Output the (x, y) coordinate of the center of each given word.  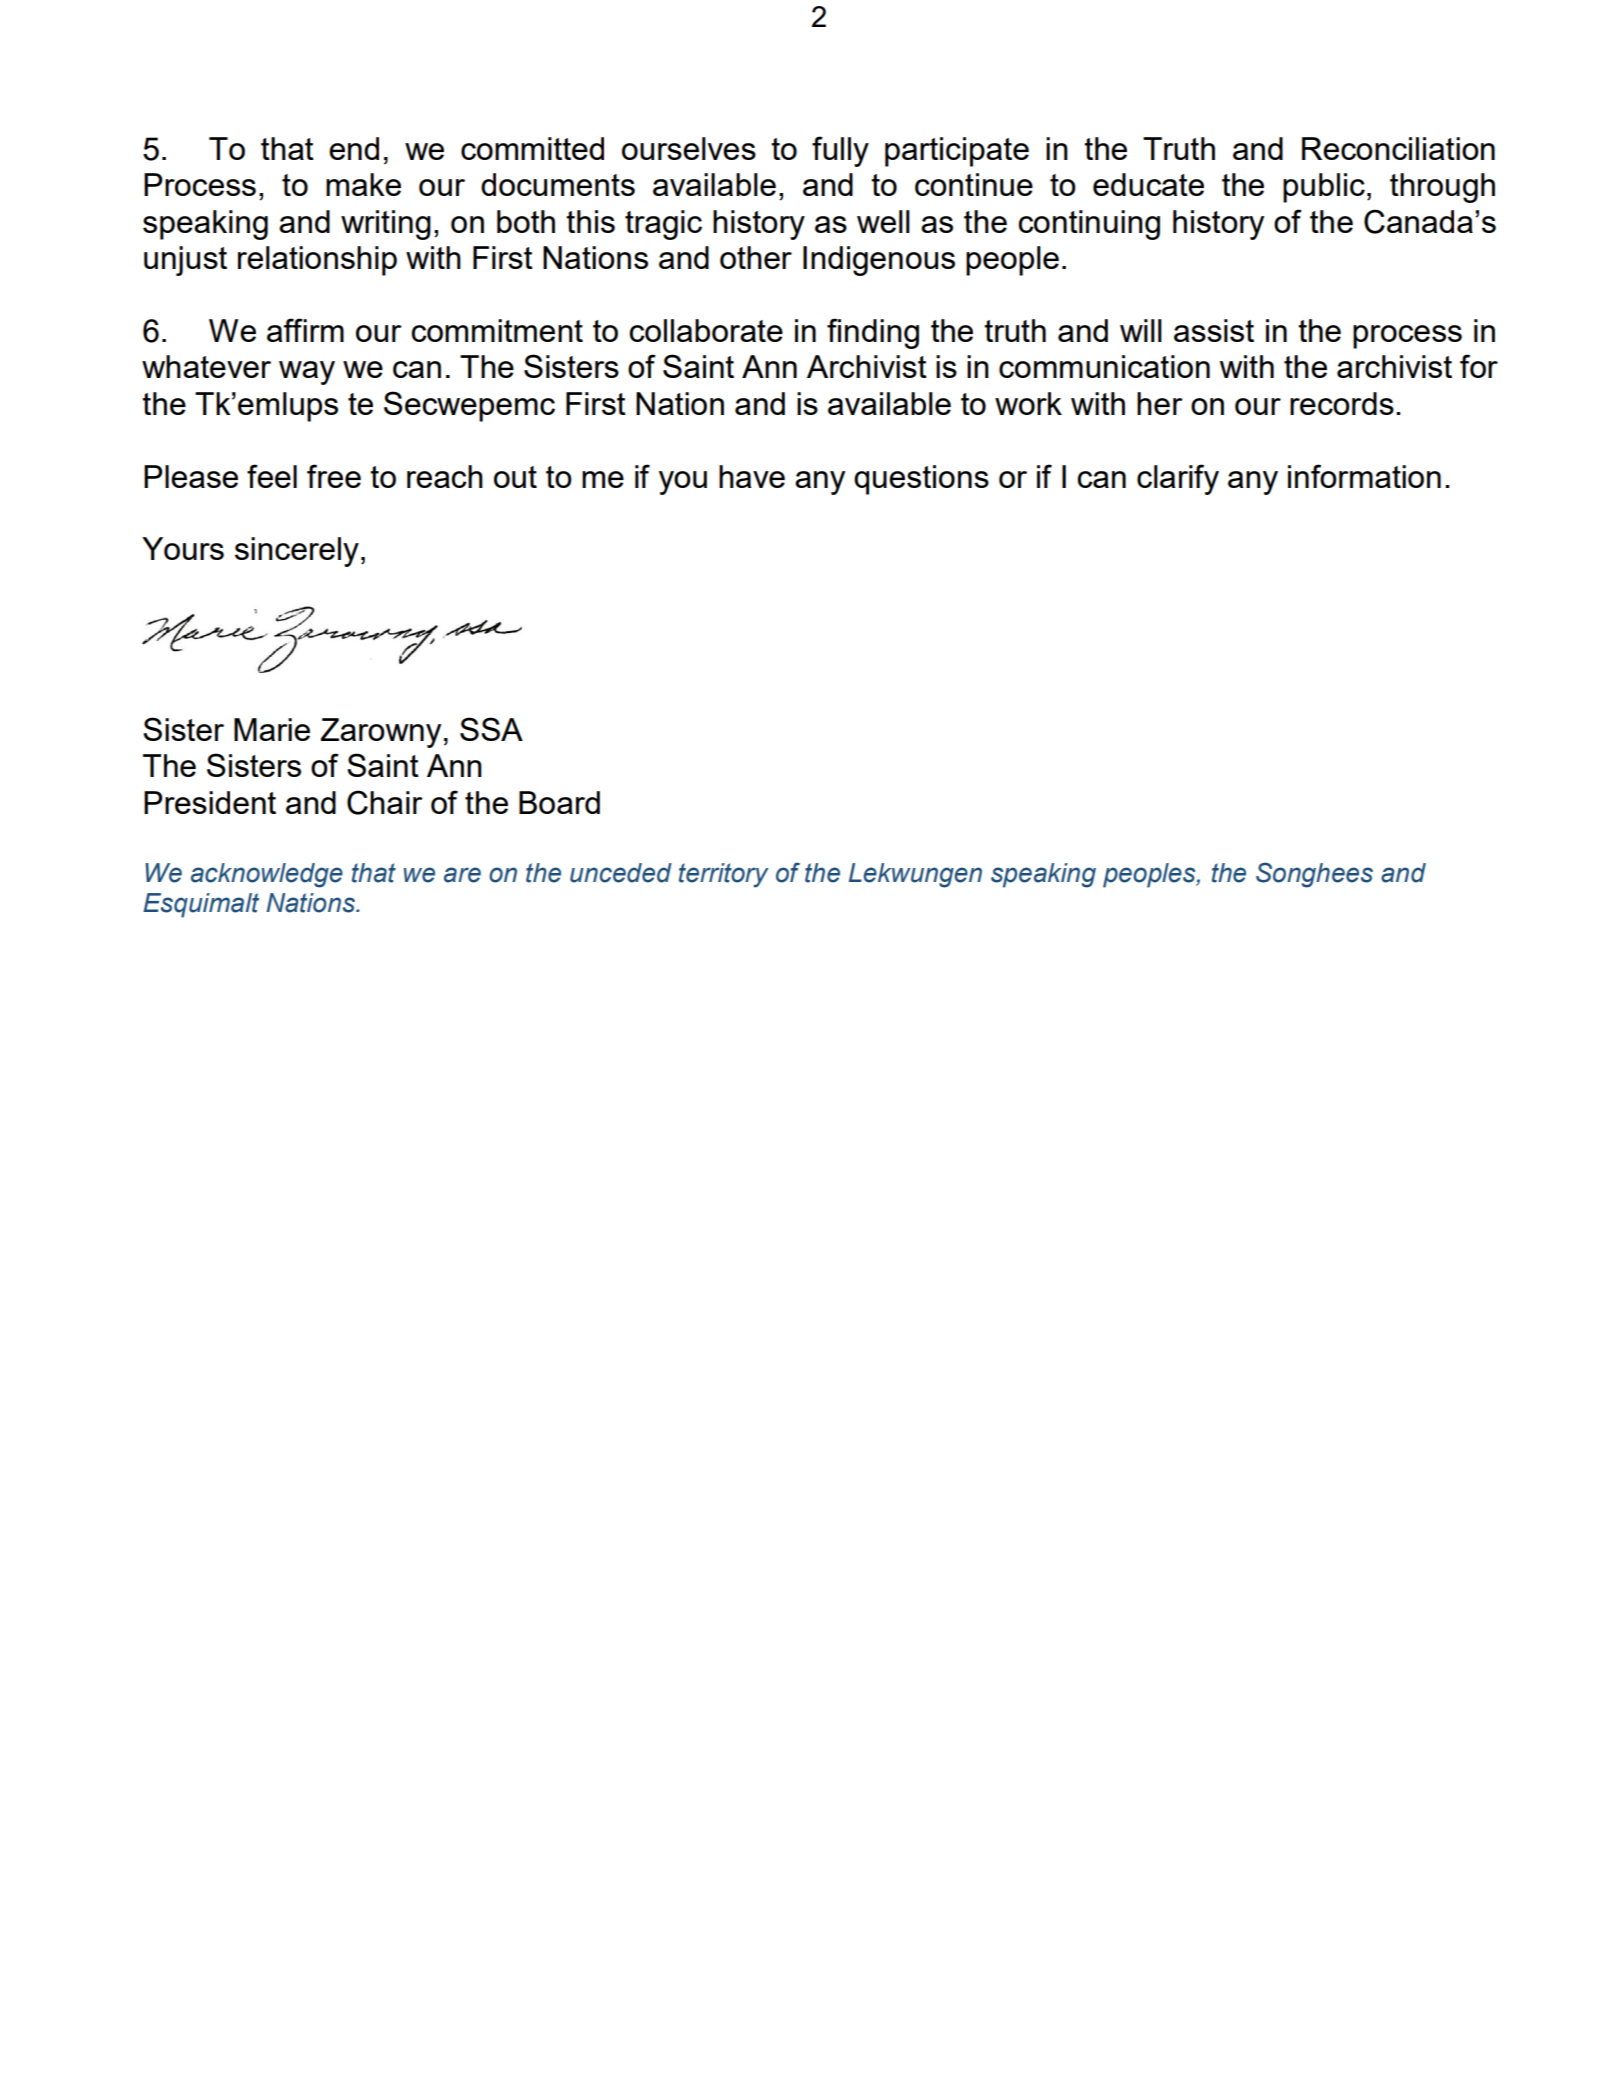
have (752, 476)
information (1364, 476)
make (363, 184)
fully (840, 151)
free (334, 476)
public (1324, 188)
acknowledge (267, 875)
